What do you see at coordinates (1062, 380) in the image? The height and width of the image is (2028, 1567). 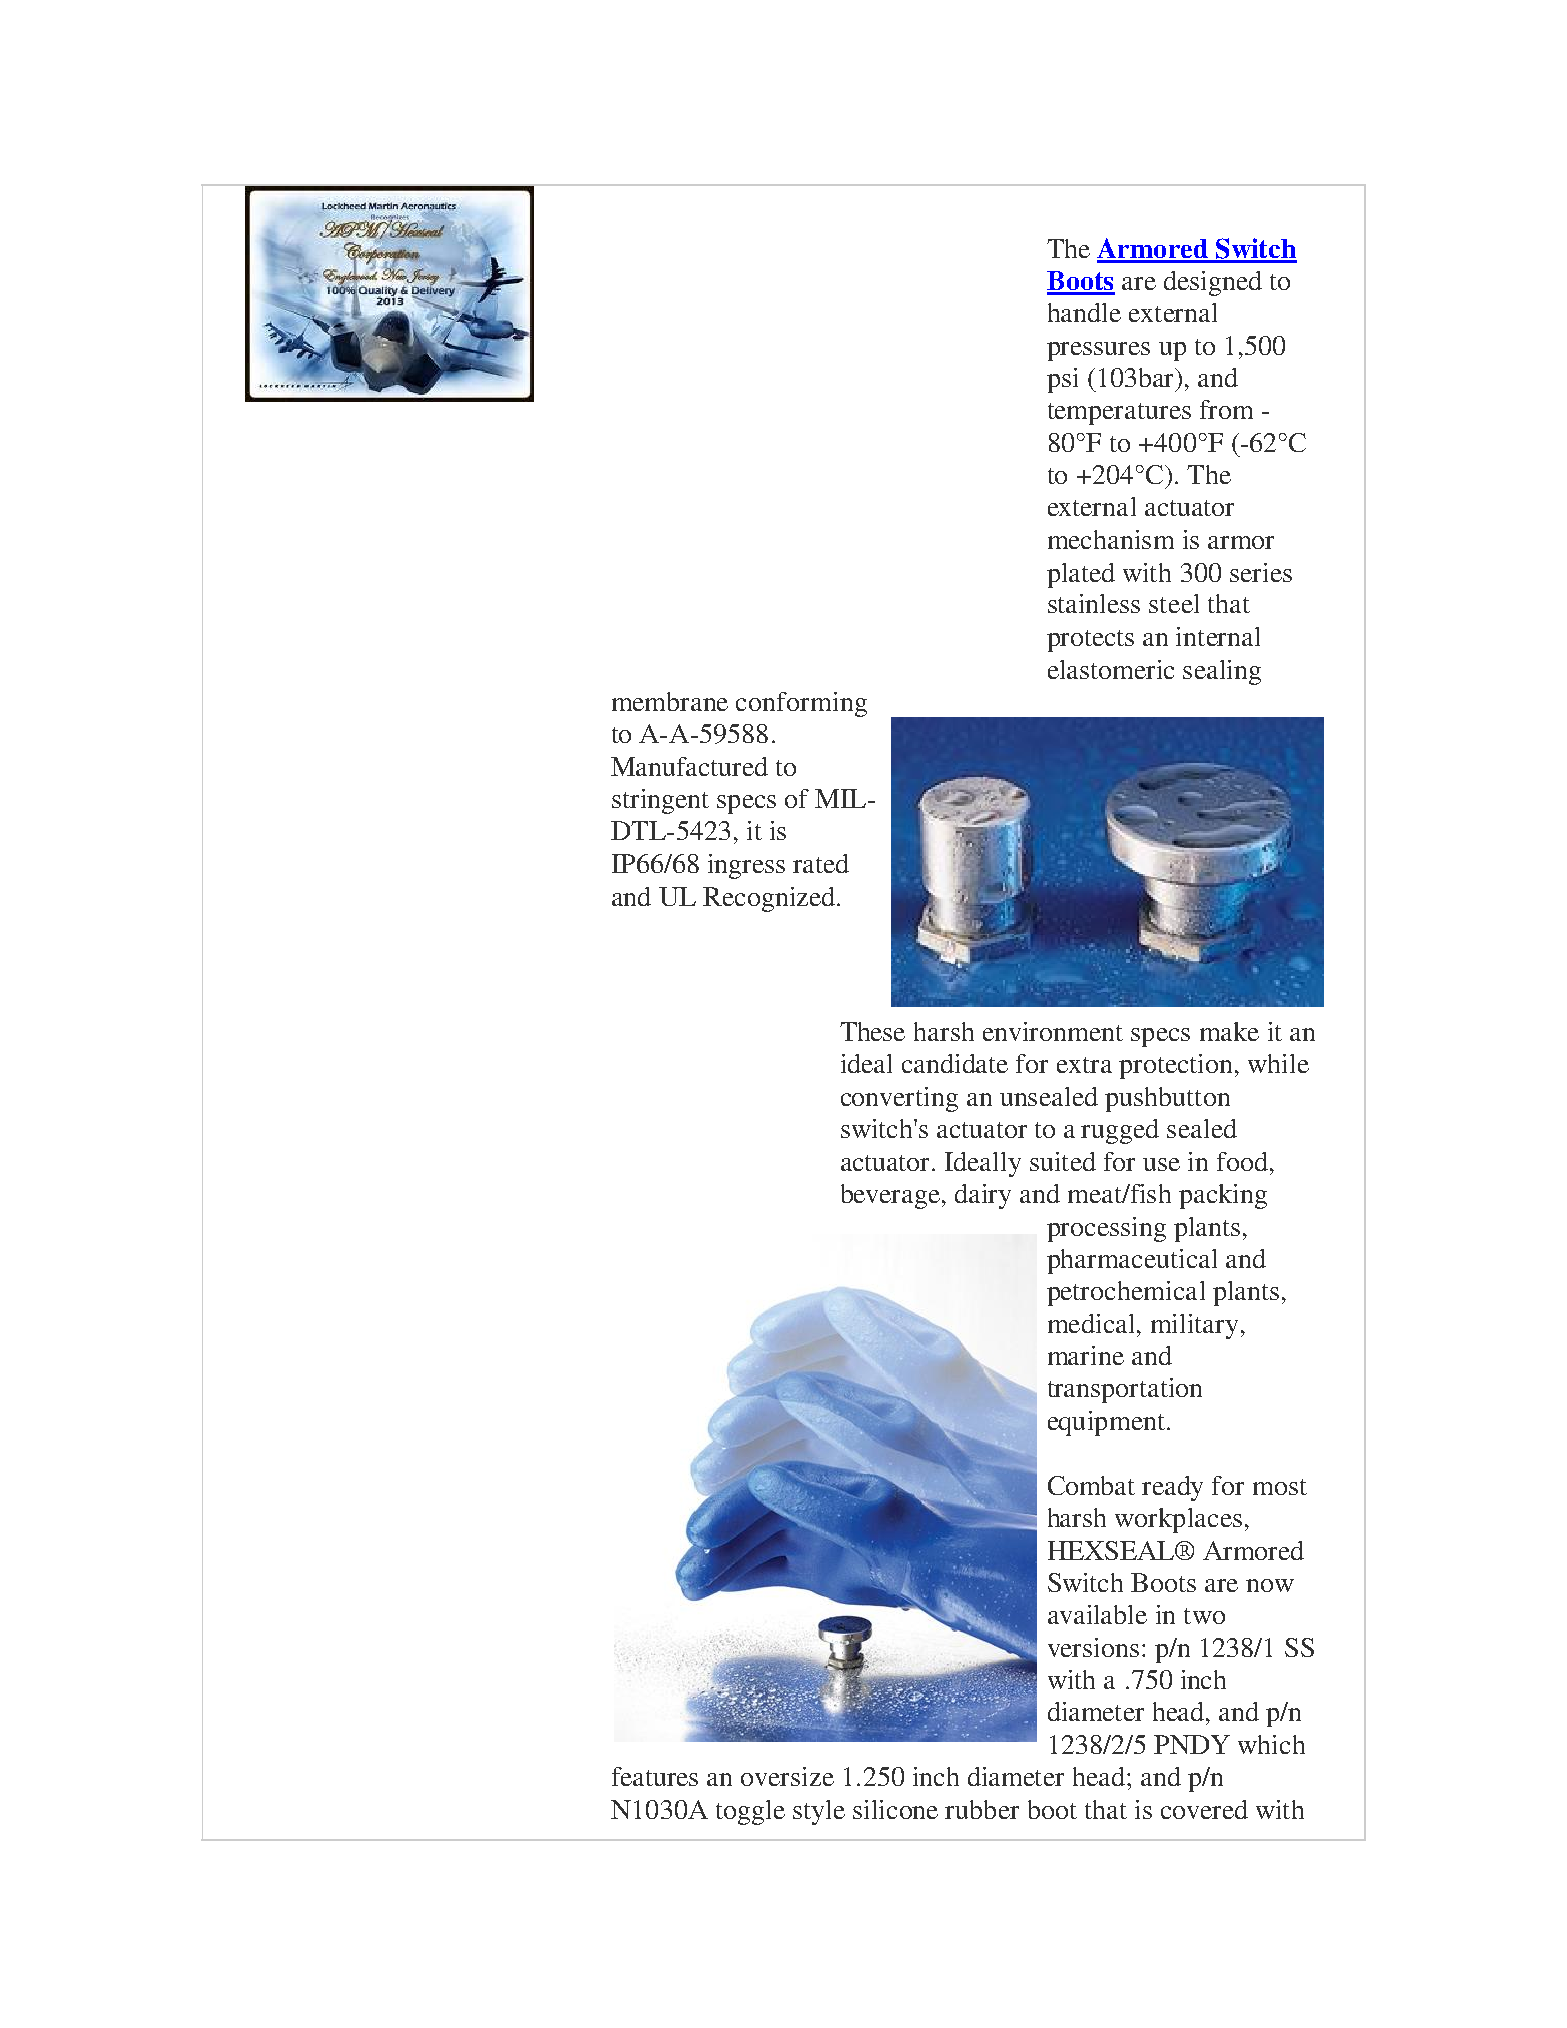 I see `psi` at bounding box center [1062, 380].
